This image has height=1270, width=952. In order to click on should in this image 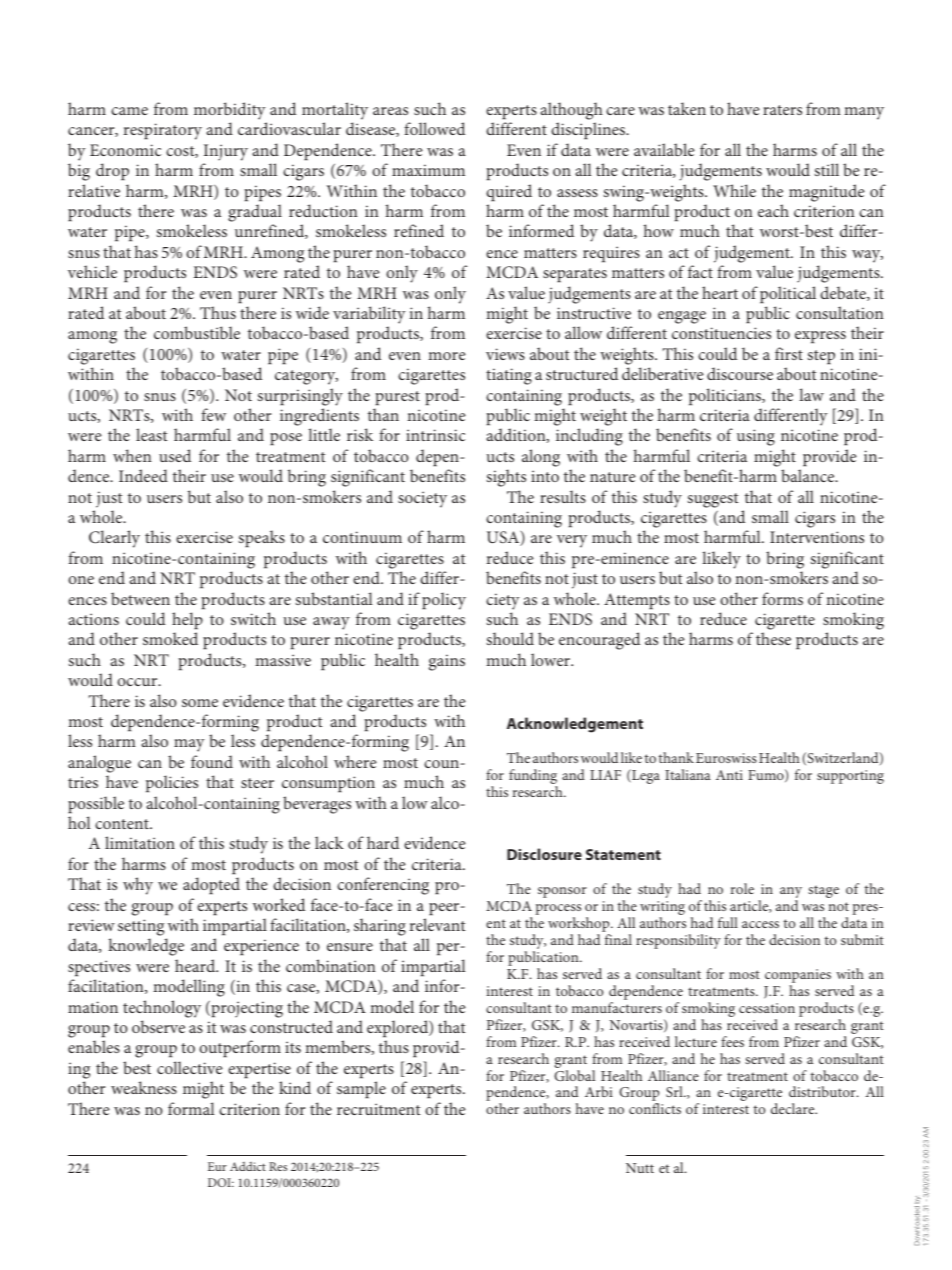, I will do `click(510, 638)`.
